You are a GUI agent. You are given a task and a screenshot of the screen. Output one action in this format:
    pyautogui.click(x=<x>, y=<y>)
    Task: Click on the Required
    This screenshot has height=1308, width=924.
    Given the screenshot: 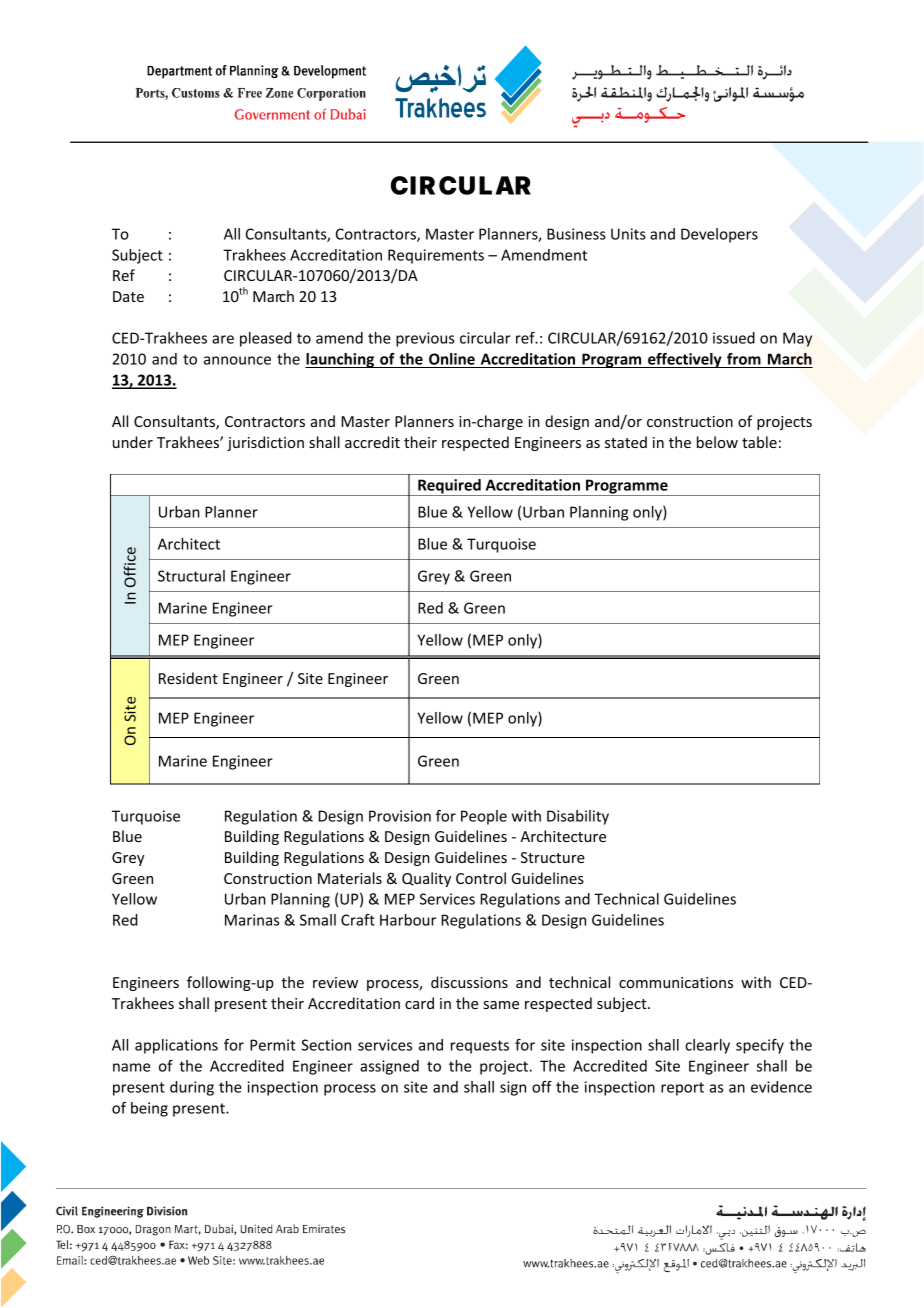 What is the action you would take?
    pyautogui.click(x=449, y=487)
